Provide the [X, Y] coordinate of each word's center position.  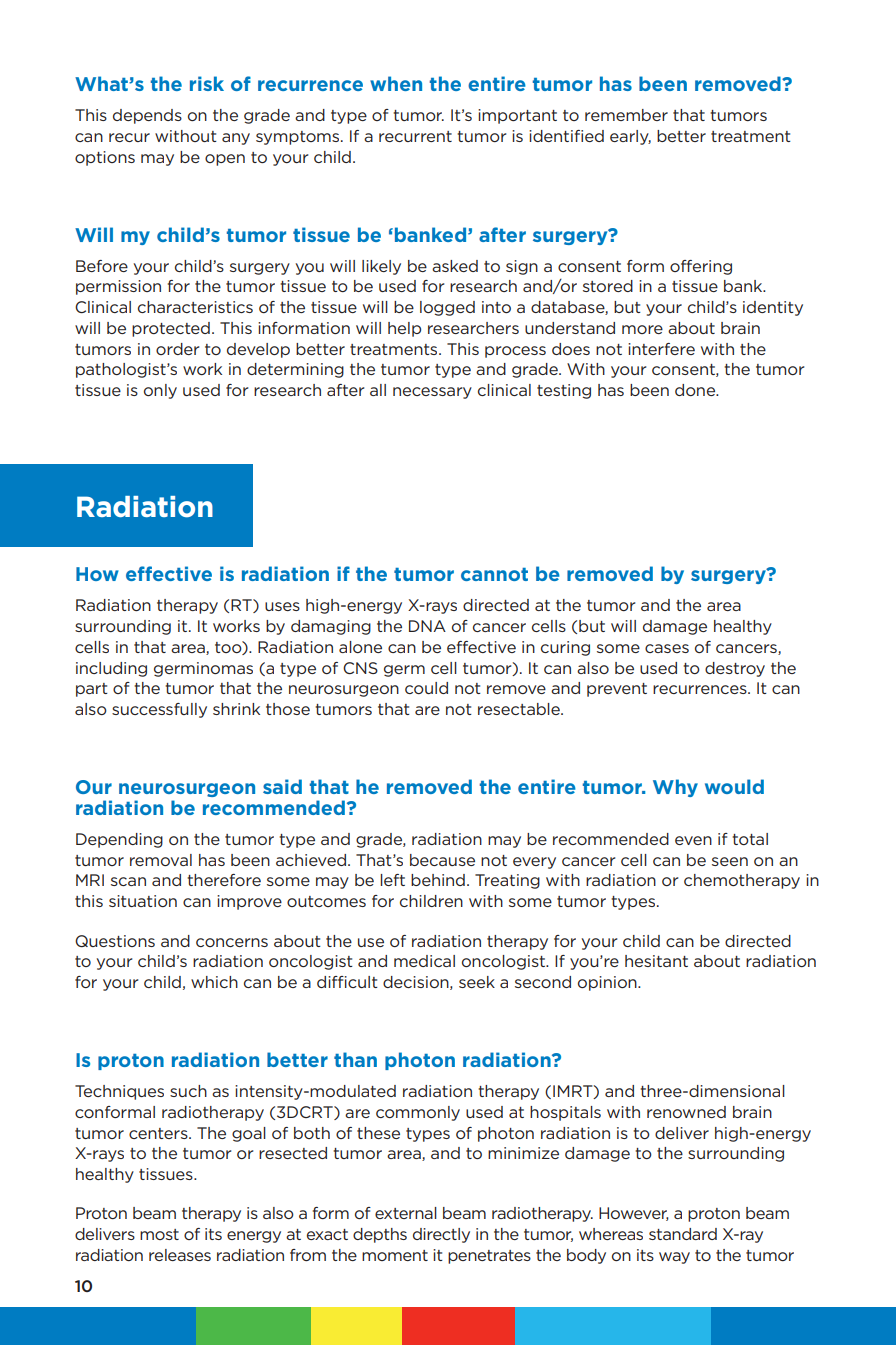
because [442, 860]
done [696, 390]
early [630, 137]
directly [441, 1235]
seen [730, 861]
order [177, 349]
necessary [432, 393]
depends [147, 116]
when [396, 83]
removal [161, 860]
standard [683, 1234]
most [159, 1234]
